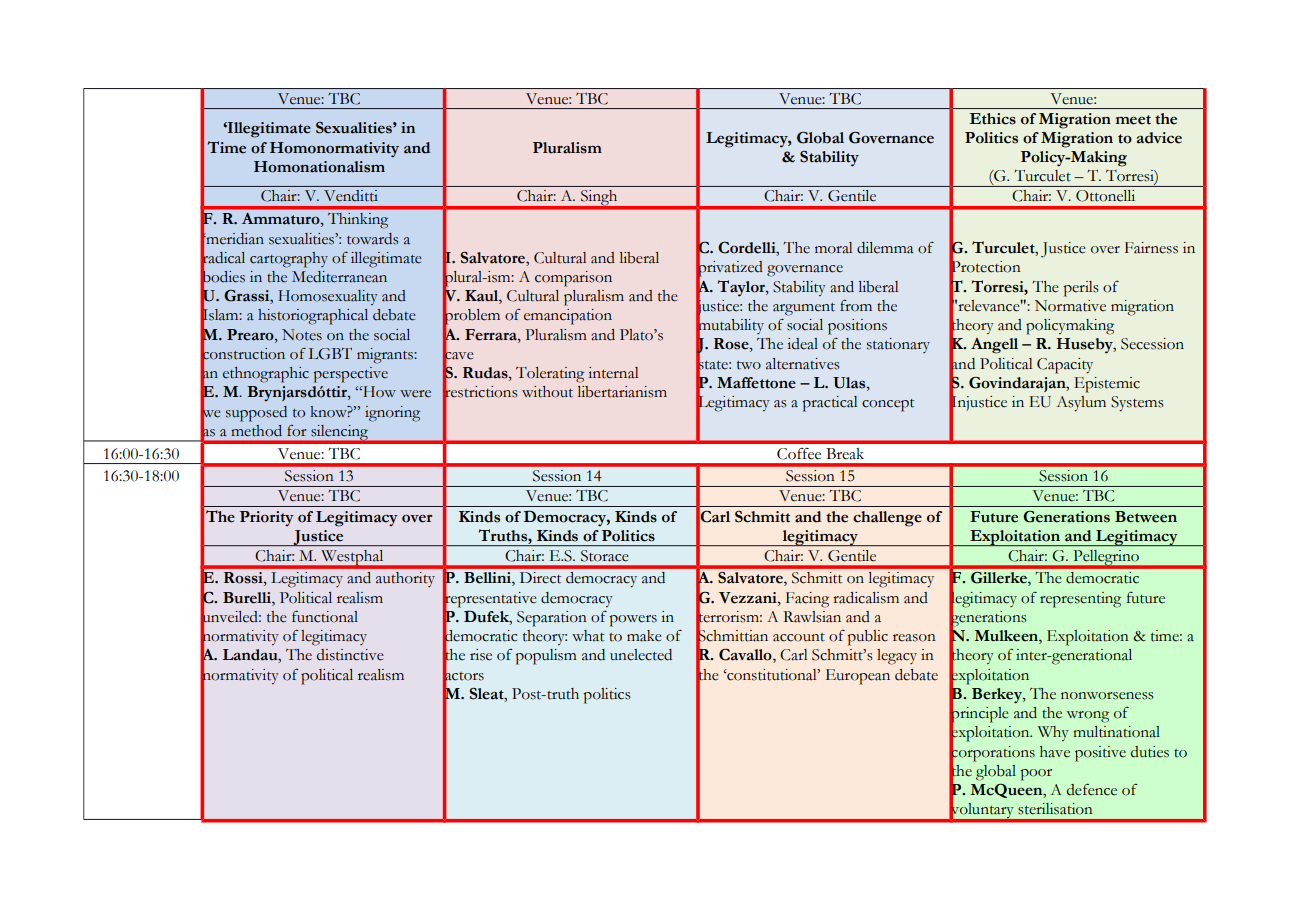  Describe the element at coordinates (993, 119) in the document. I see `Ethics` at that location.
